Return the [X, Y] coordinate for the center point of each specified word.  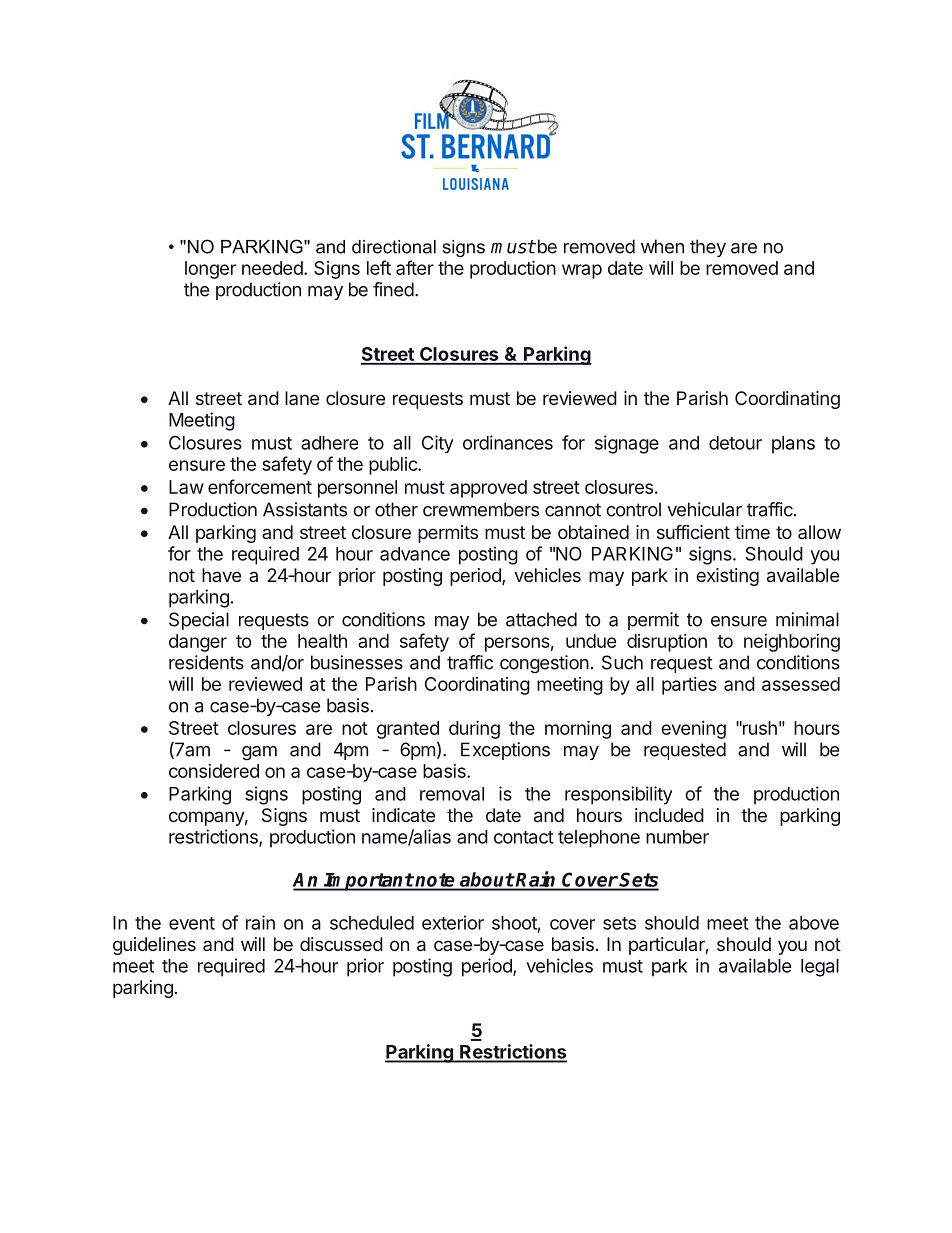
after [415, 267]
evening [693, 730]
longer [210, 270]
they [708, 248]
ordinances [508, 442]
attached [541, 619]
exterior [453, 922]
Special [199, 621]
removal [452, 794]
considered [214, 771]
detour [735, 443]
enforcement [260, 486]
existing [727, 577]
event [192, 923]
